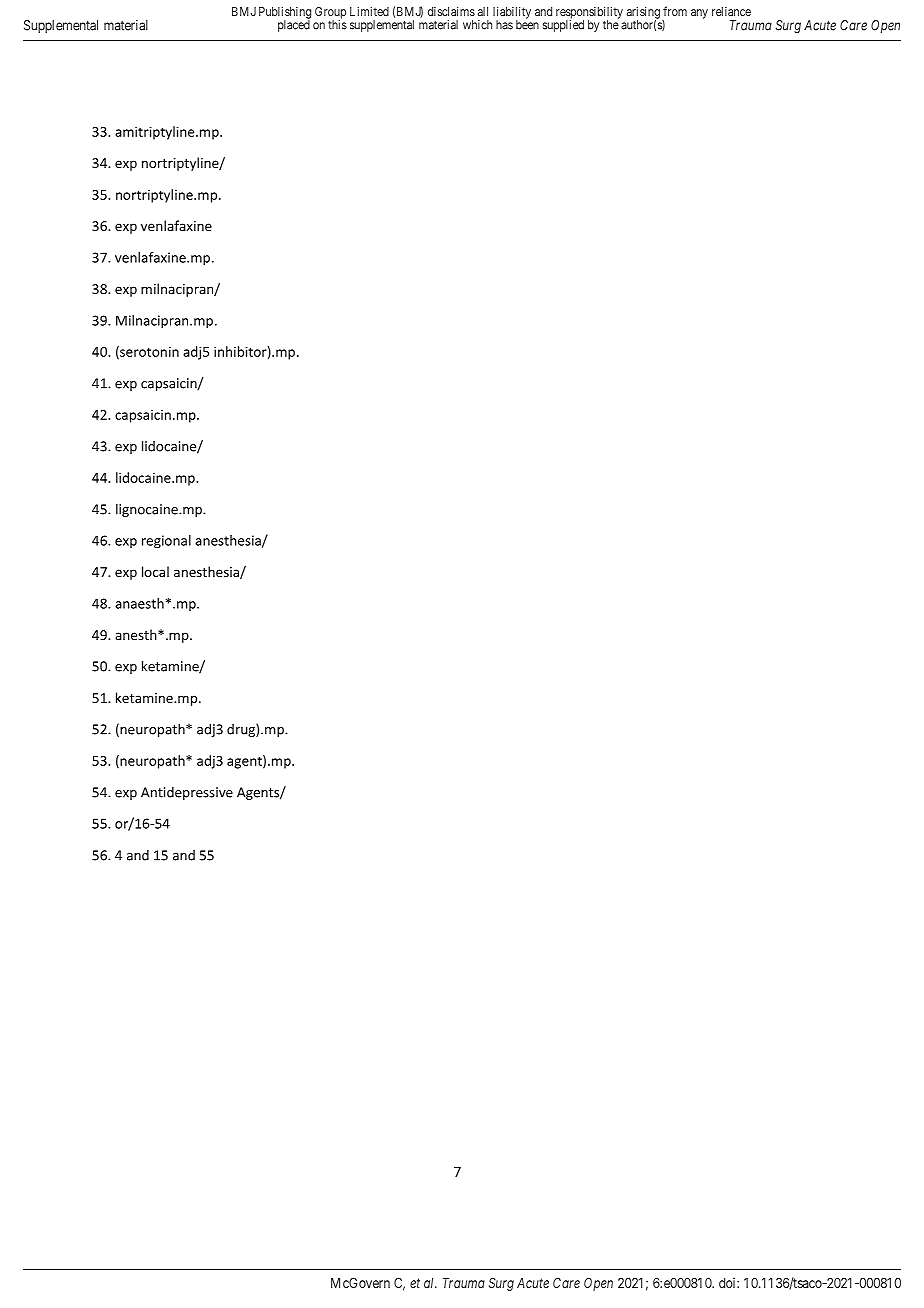 The image size is (924, 1308). What do you see at coordinates (643, 14) in the screenshot?
I see `arising` at bounding box center [643, 14].
